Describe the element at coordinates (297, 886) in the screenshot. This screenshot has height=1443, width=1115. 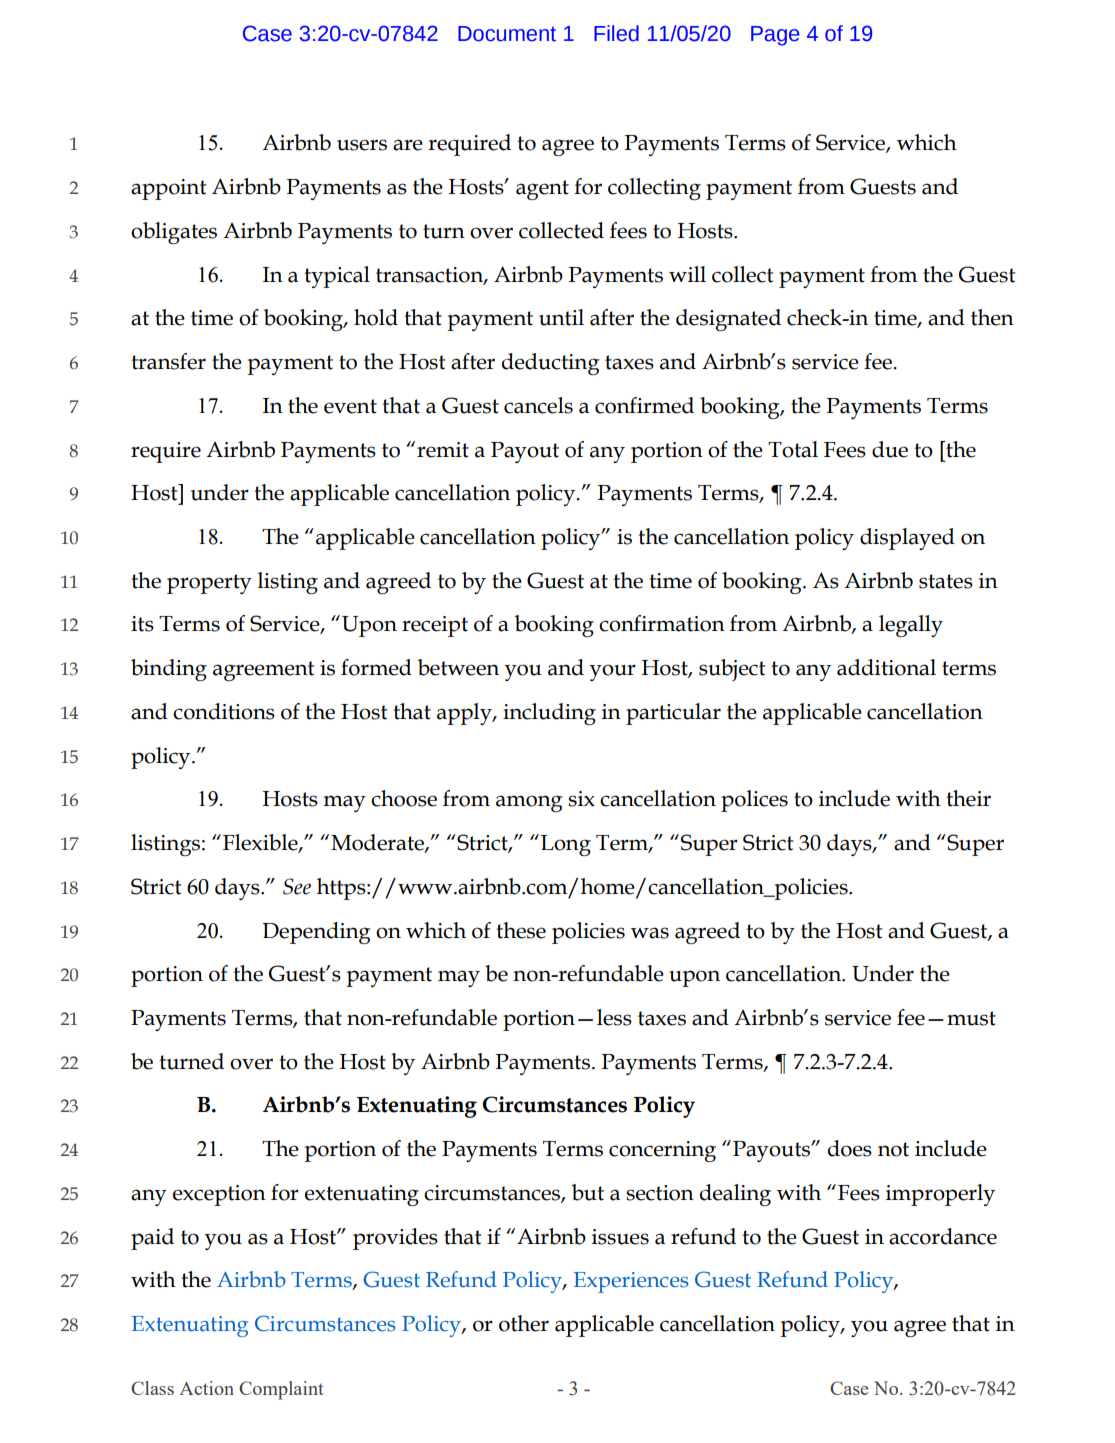
I see `See` at that location.
